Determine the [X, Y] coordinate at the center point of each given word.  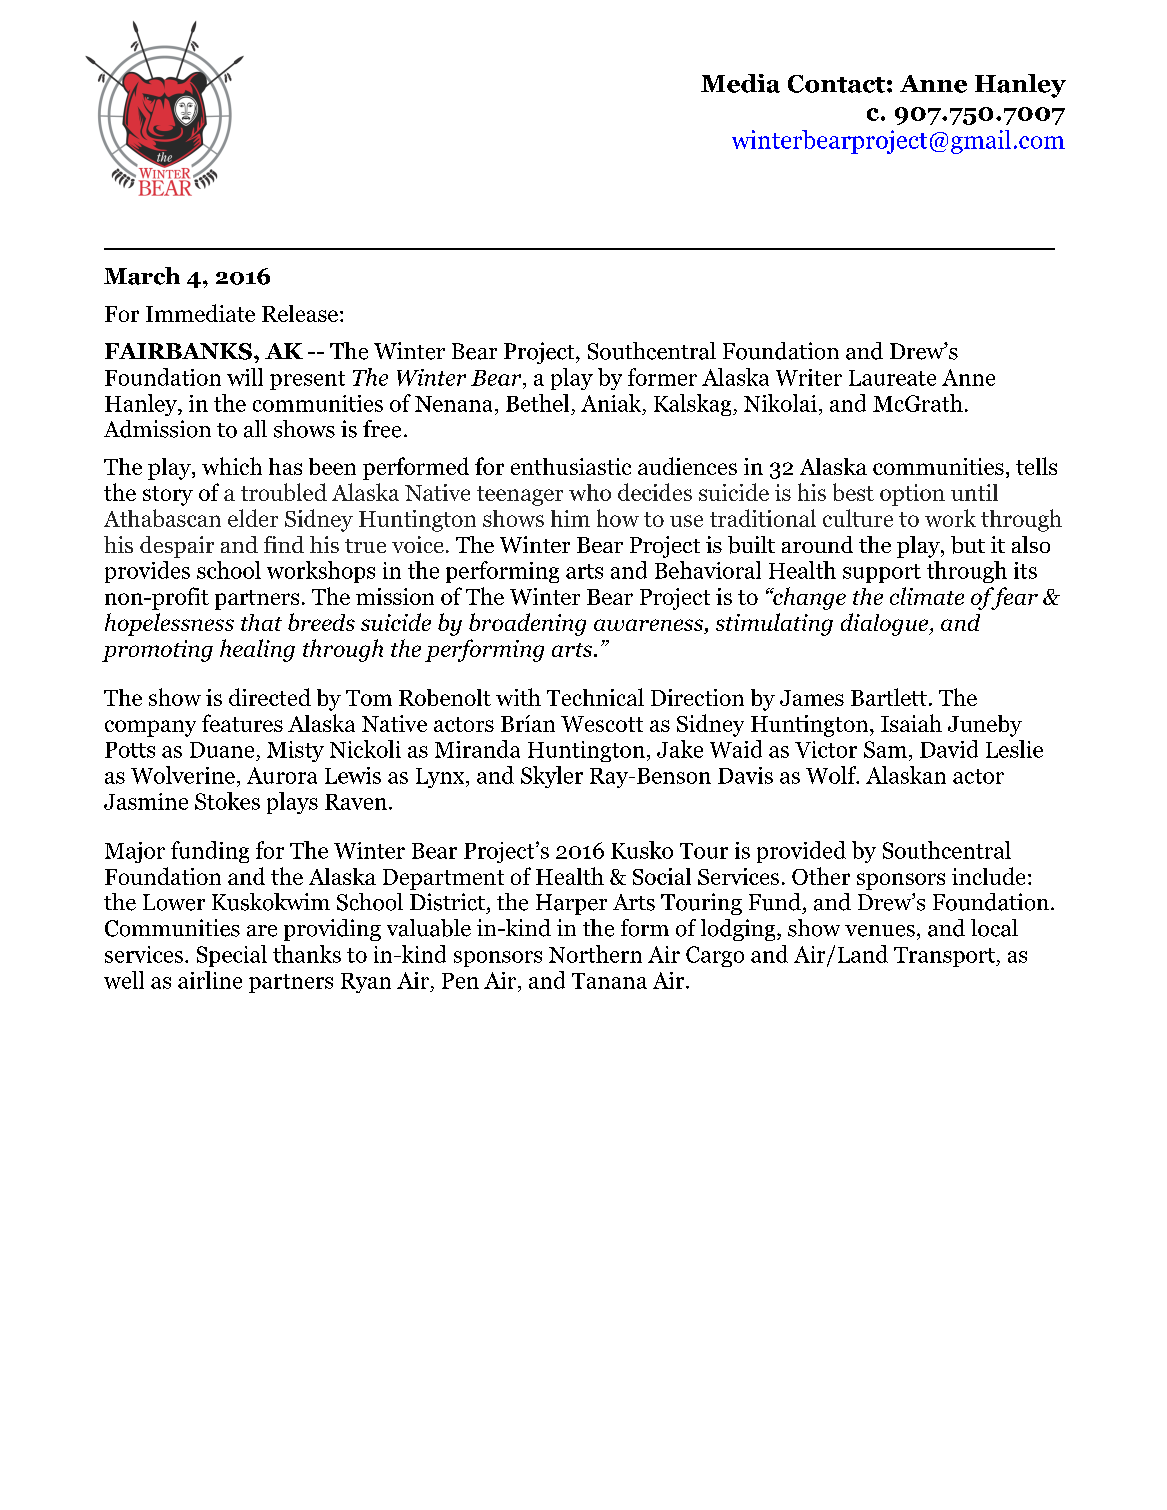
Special [232, 956]
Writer [809, 377]
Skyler [552, 777]
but [968, 545]
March [142, 276]
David [949, 749]
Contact [836, 84]
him [570, 518]
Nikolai [780, 403]
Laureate [892, 378]
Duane [222, 750]
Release [300, 313]
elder [253, 518]
